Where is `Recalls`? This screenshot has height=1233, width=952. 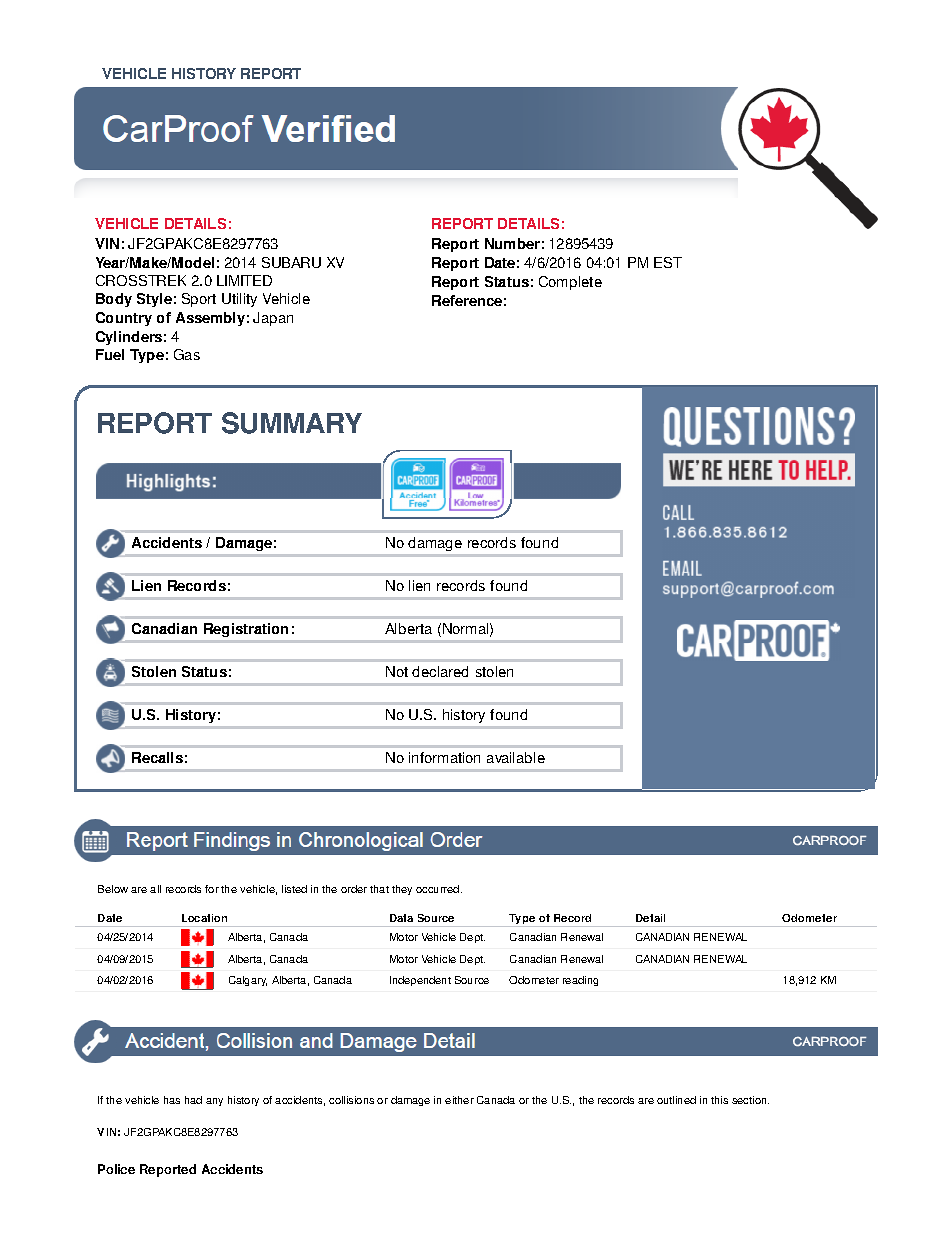 Recalls is located at coordinates (157, 757).
